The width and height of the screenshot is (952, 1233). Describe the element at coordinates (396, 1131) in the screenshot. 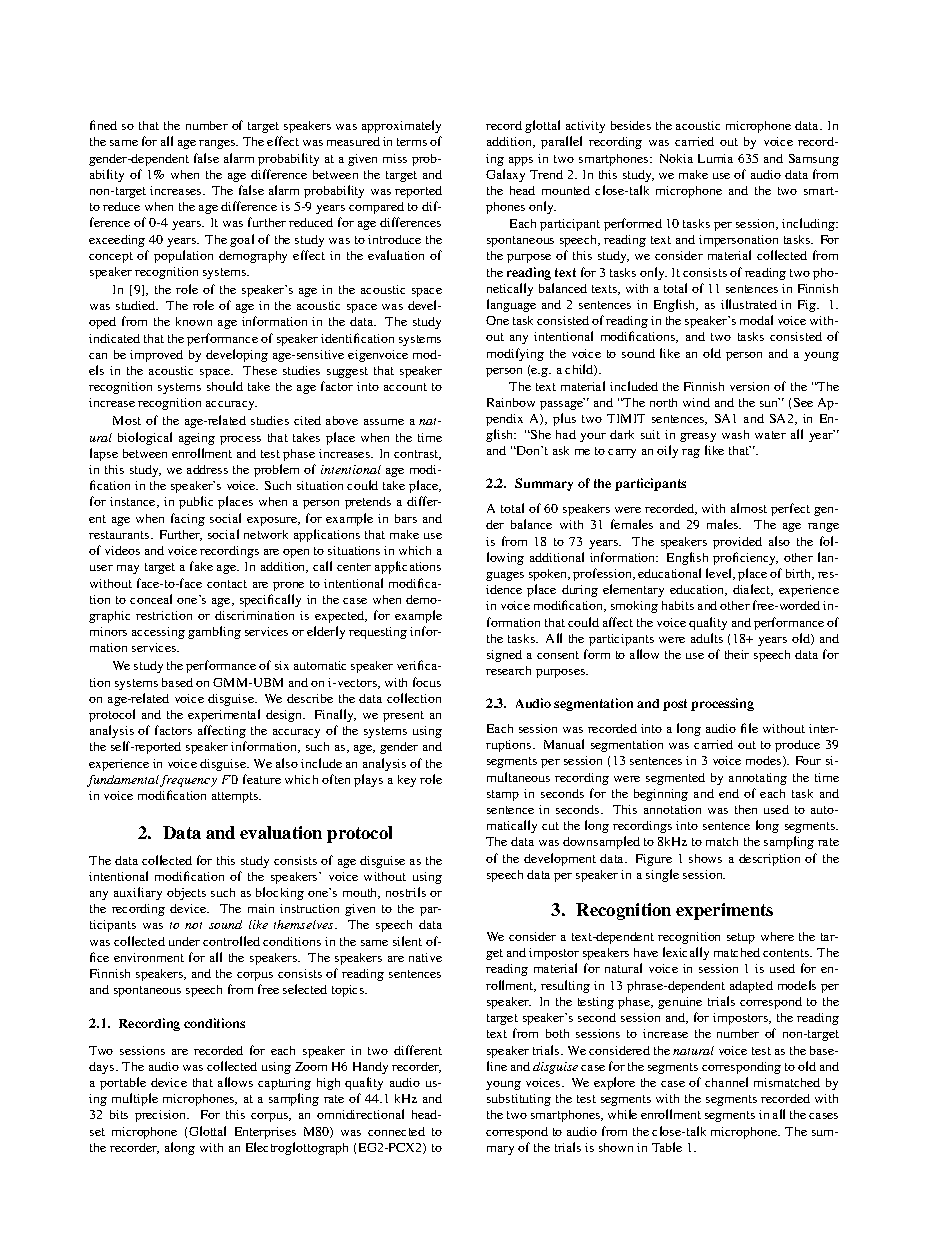

I see `connected` at that location.
